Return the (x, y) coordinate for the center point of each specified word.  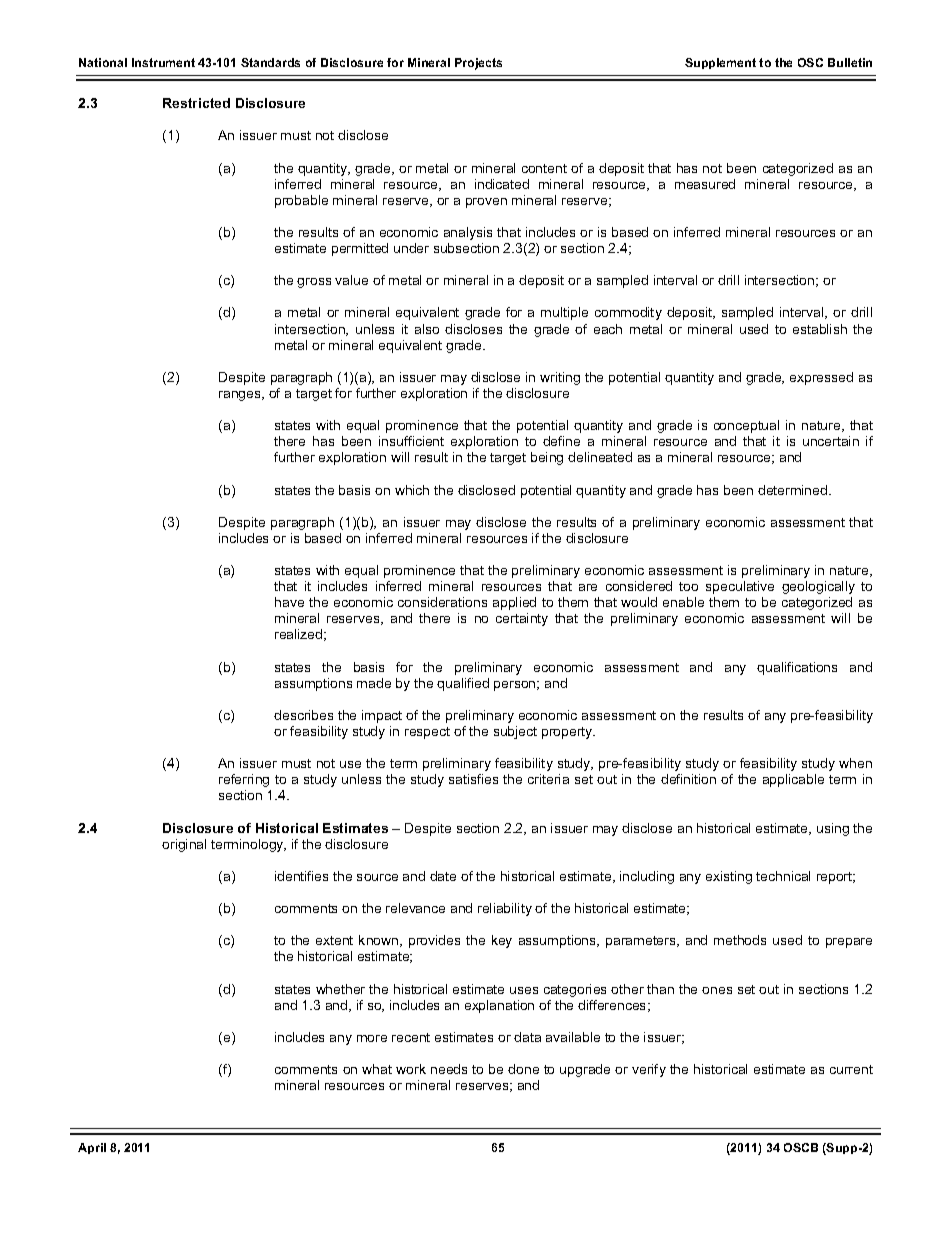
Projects (478, 64)
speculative (740, 587)
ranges (241, 396)
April (92, 1148)
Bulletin (850, 62)
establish (820, 329)
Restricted (196, 103)
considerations (442, 602)
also (427, 329)
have (289, 602)
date (443, 876)
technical (783, 876)
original (184, 845)
